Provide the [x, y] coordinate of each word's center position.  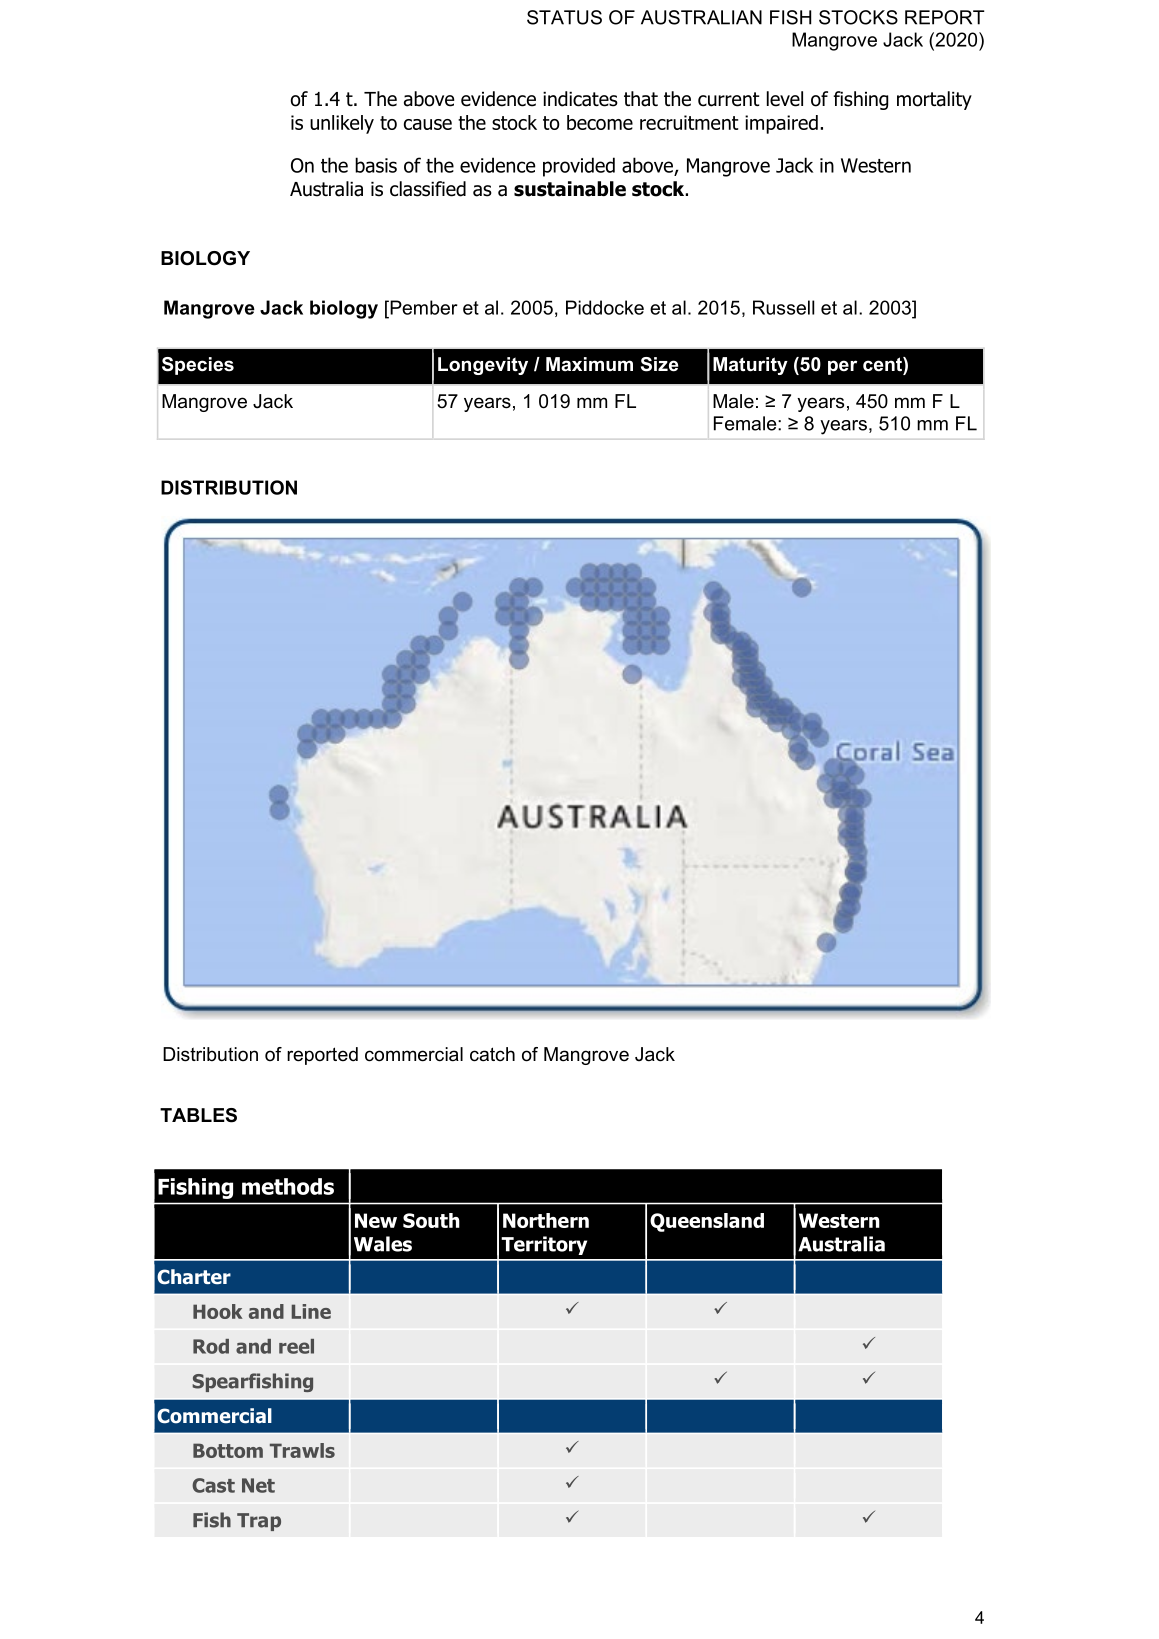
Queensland [707, 1222]
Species [198, 366]
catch [492, 1054]
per [842, 367]
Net [258, 1485]
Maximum [589, 364]
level [785, 99]
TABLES [198, 1115]
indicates [580, 99]
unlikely [342, 124]
